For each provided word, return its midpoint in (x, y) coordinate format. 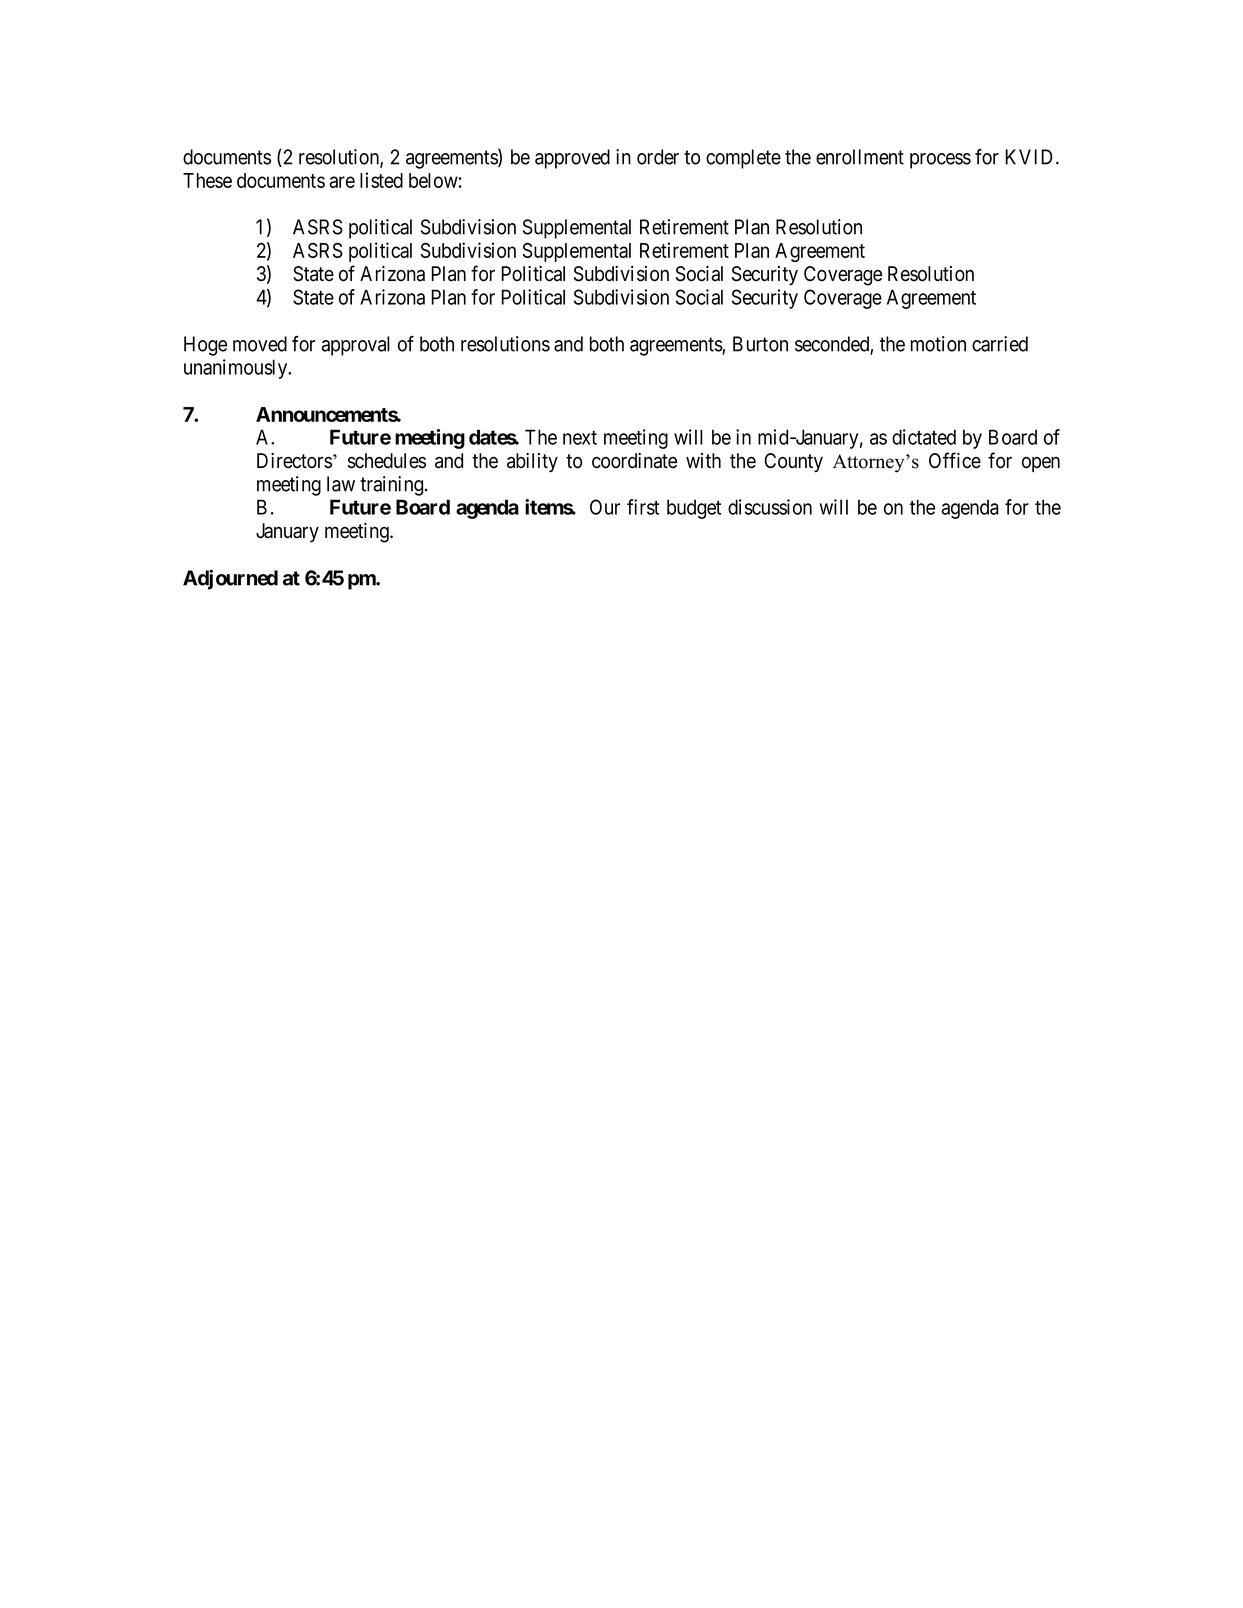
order (658, 157)
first (643, 507)
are (342, 182)
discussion (770, 507)
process (940, 161)
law (341, 484)
